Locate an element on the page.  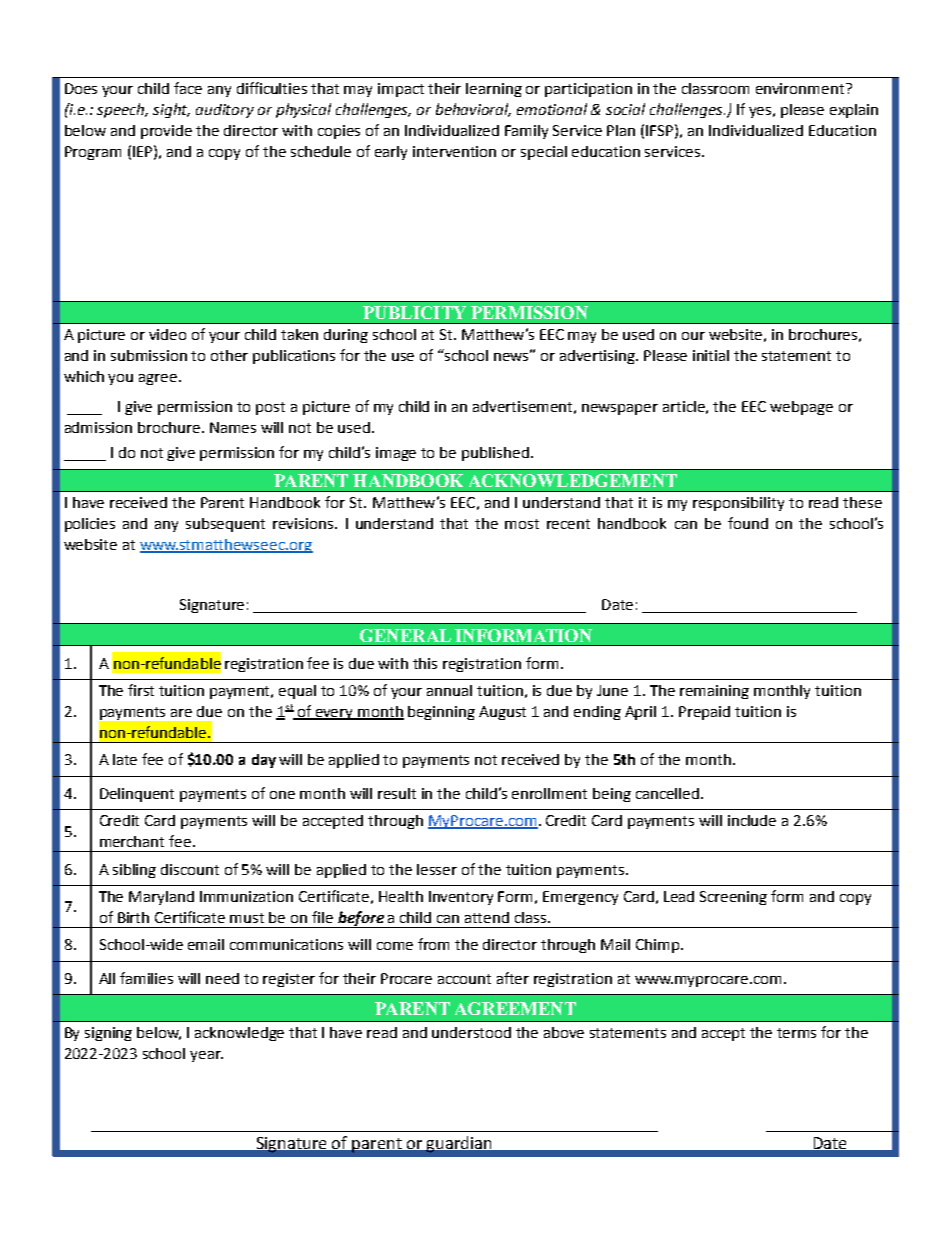
behavioral is located at coordinates (473, 110).
